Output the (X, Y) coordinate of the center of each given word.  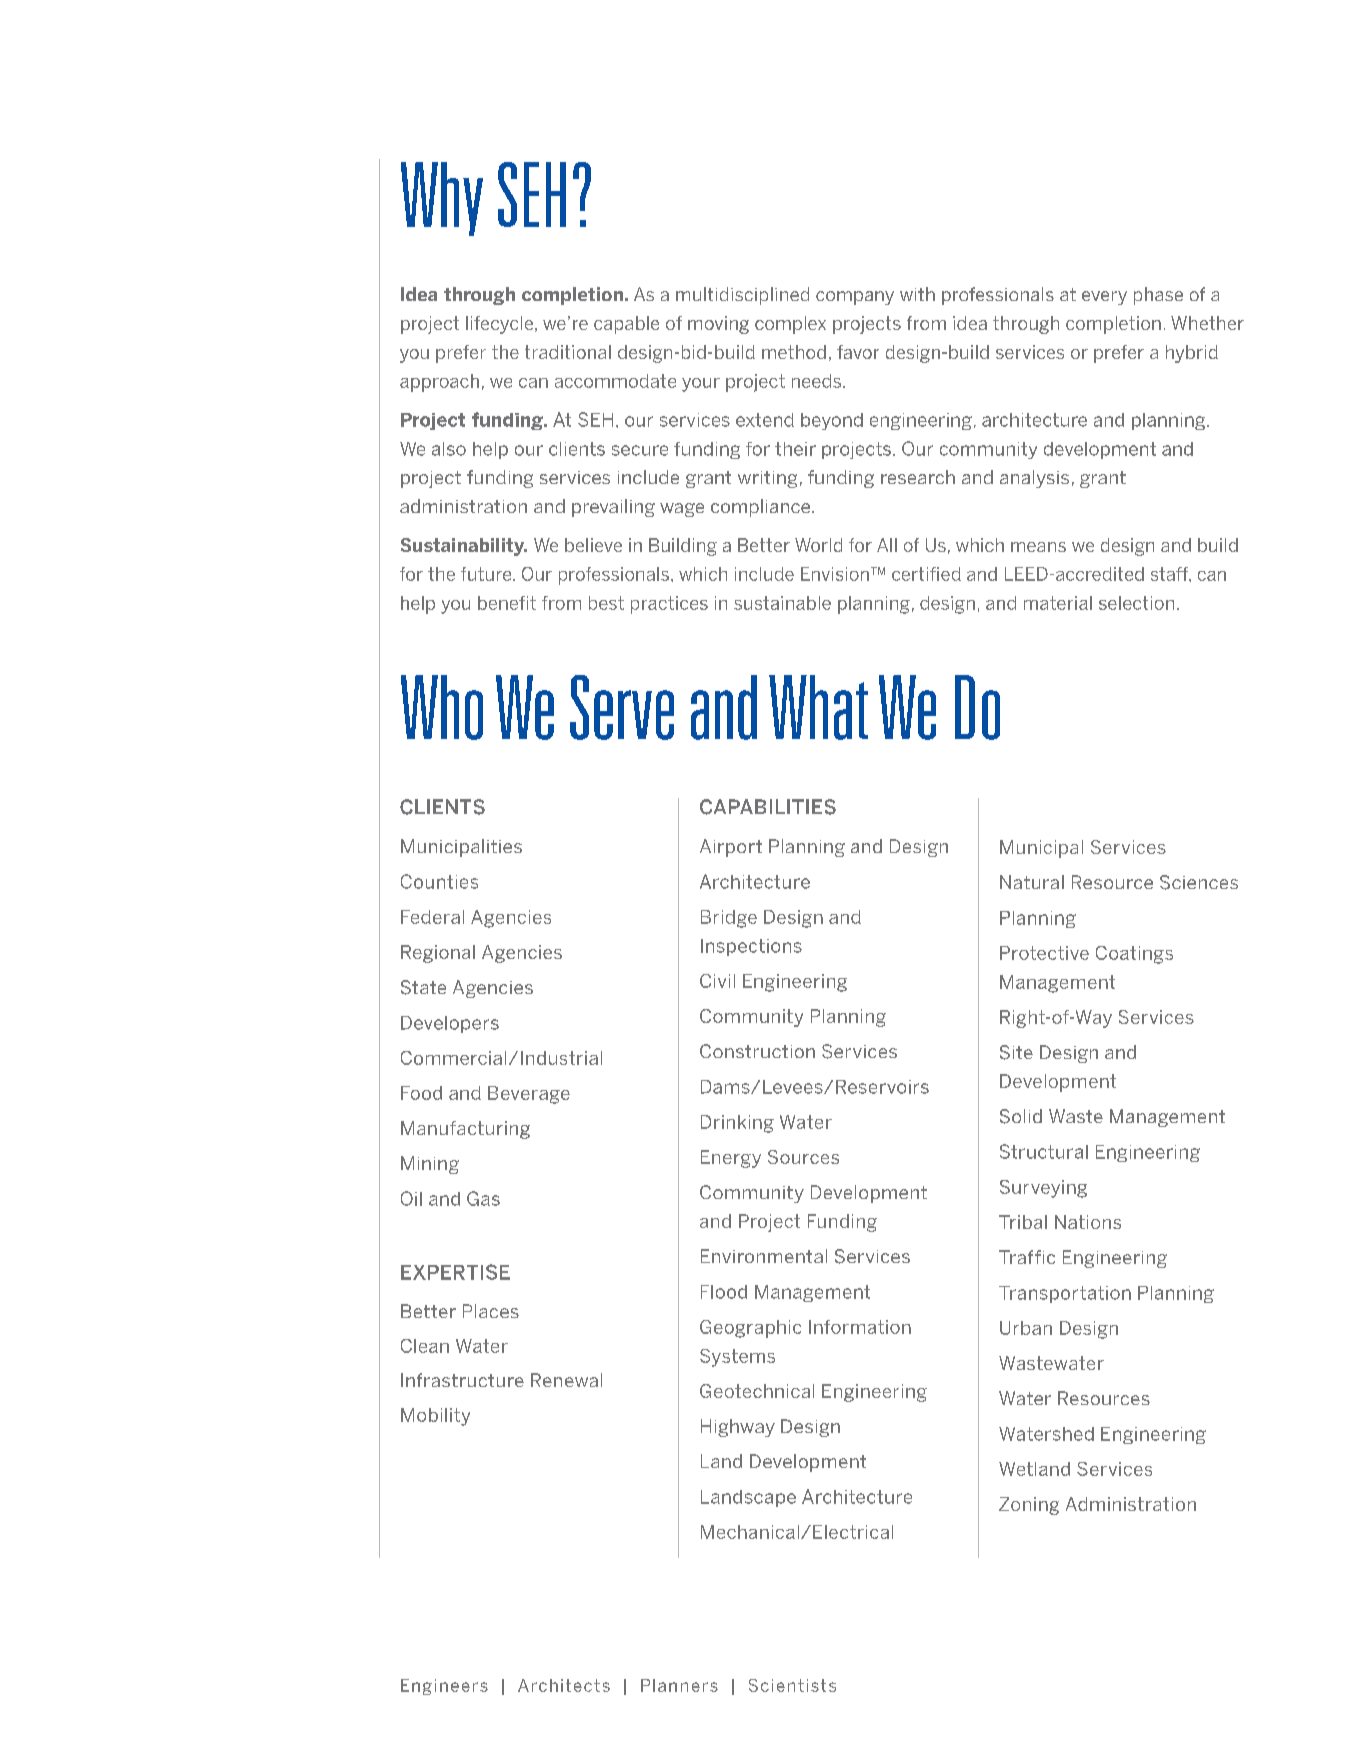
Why (442, 199)
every (1104, 298)
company (855, 298)
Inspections (751, 947)
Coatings (1134, 955)
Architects (564, 1685)
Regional (438, 954)
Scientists (792, 1685)
